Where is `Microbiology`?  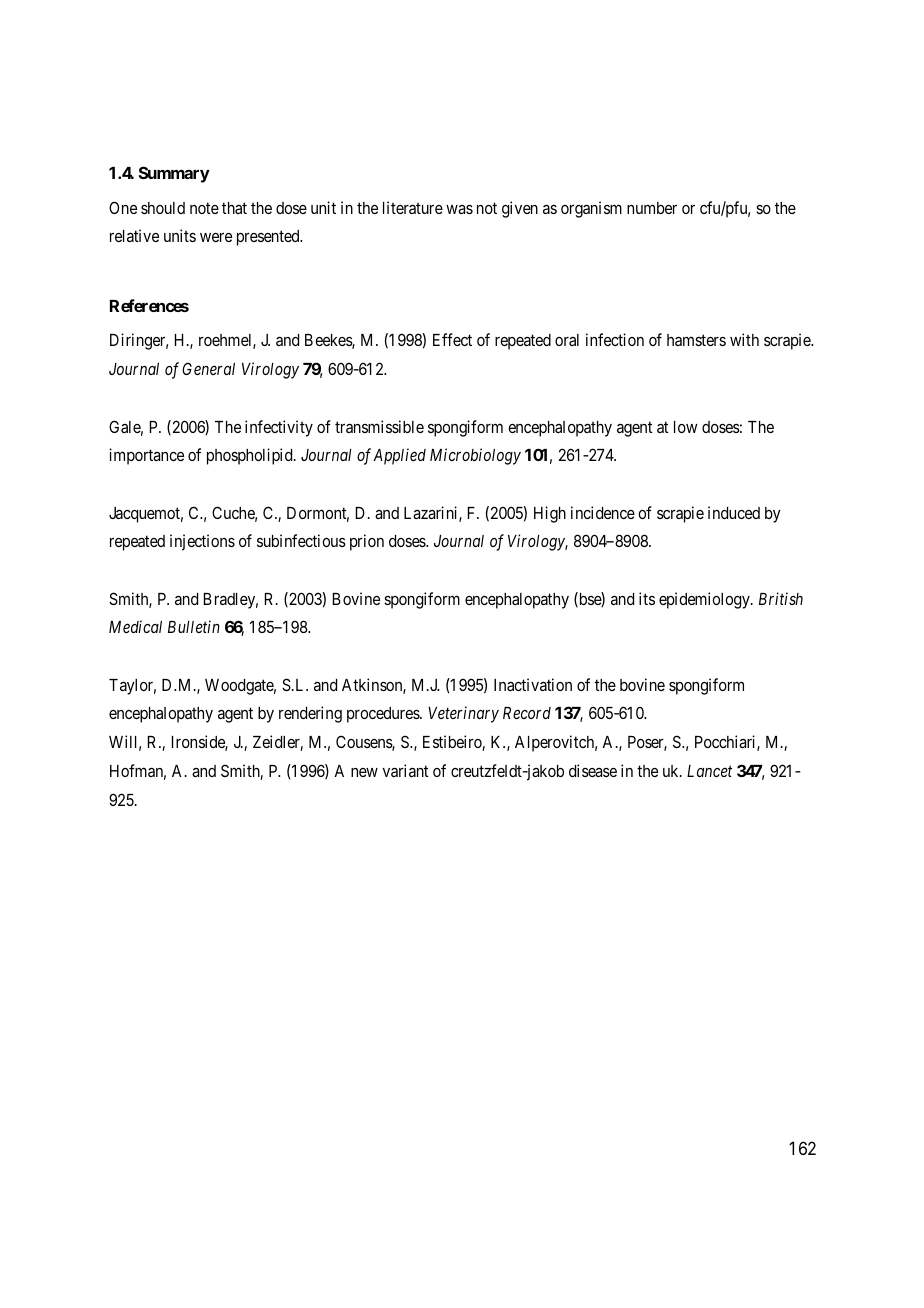 Microbiology is located at coordinates (475, 456).
